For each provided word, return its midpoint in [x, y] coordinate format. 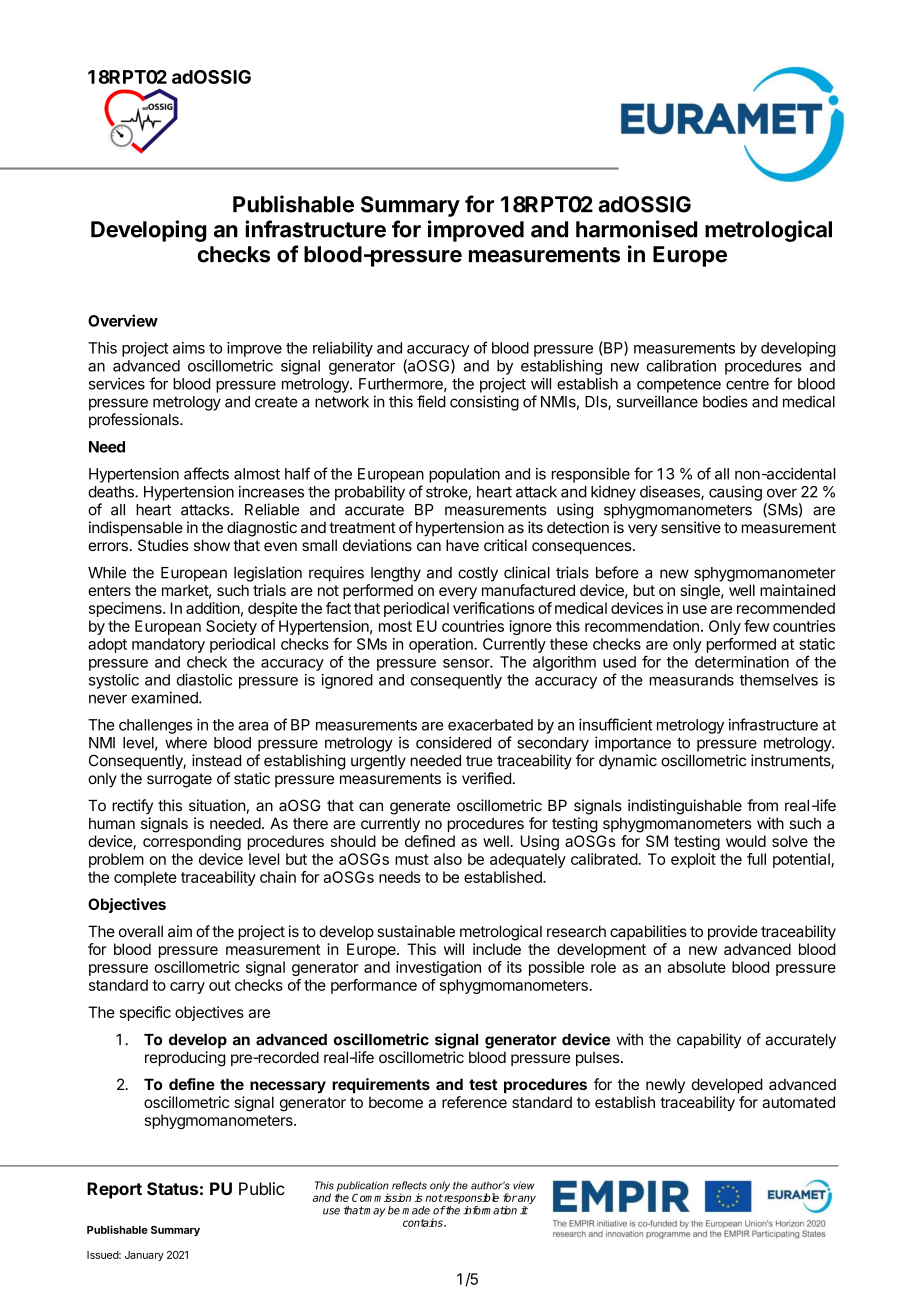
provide [733, 932]
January [144, 1256]
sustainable [416, 931]
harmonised [636, 229]
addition [213, 608]
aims [189, 348]
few [756, 626]
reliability [343, 349]
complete [145, 878]
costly [478, 574]
